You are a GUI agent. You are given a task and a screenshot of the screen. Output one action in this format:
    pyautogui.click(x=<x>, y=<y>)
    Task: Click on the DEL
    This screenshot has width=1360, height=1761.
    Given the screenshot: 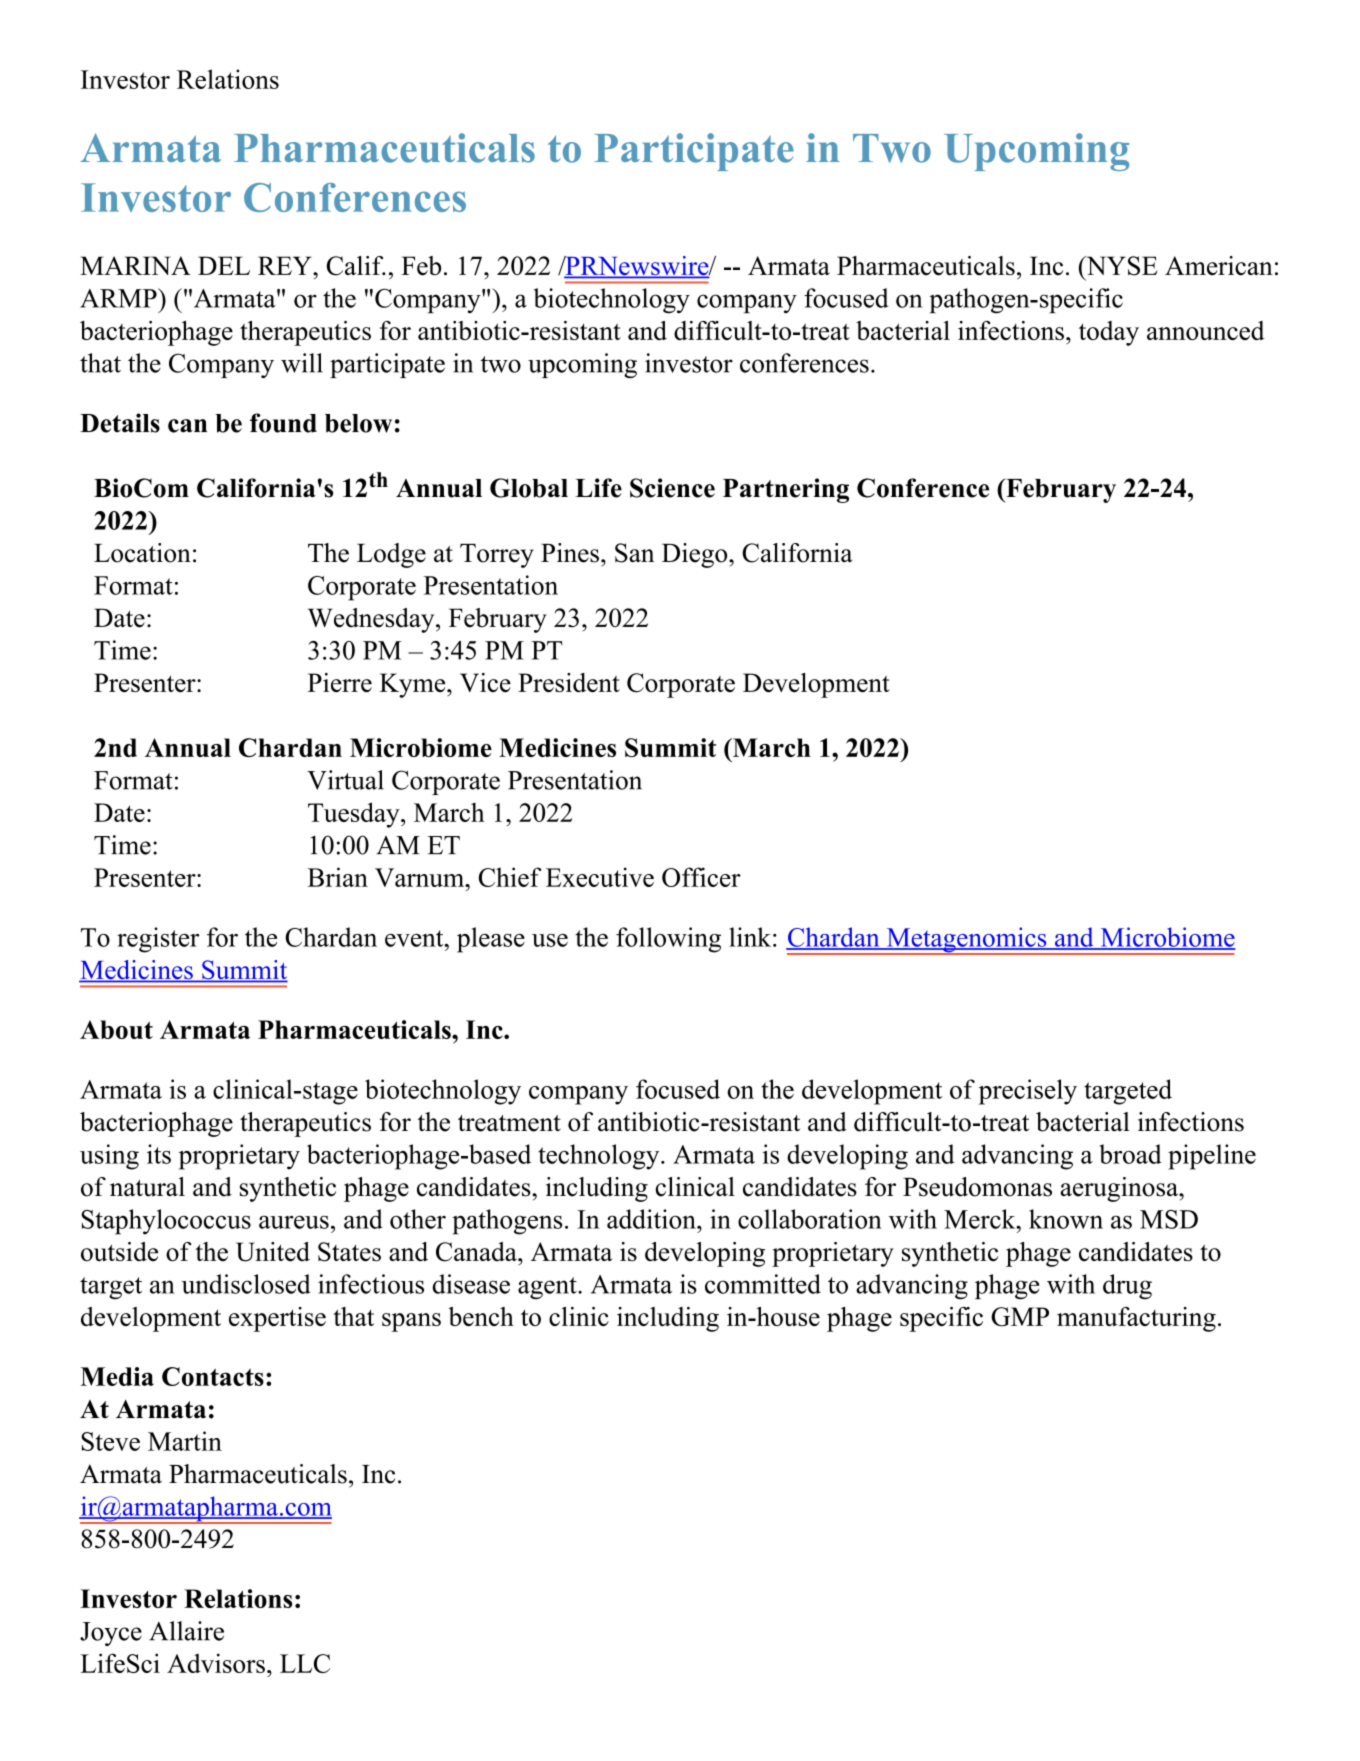 What is the action you would take?
    pyautogui.click(x=224, y=265)
